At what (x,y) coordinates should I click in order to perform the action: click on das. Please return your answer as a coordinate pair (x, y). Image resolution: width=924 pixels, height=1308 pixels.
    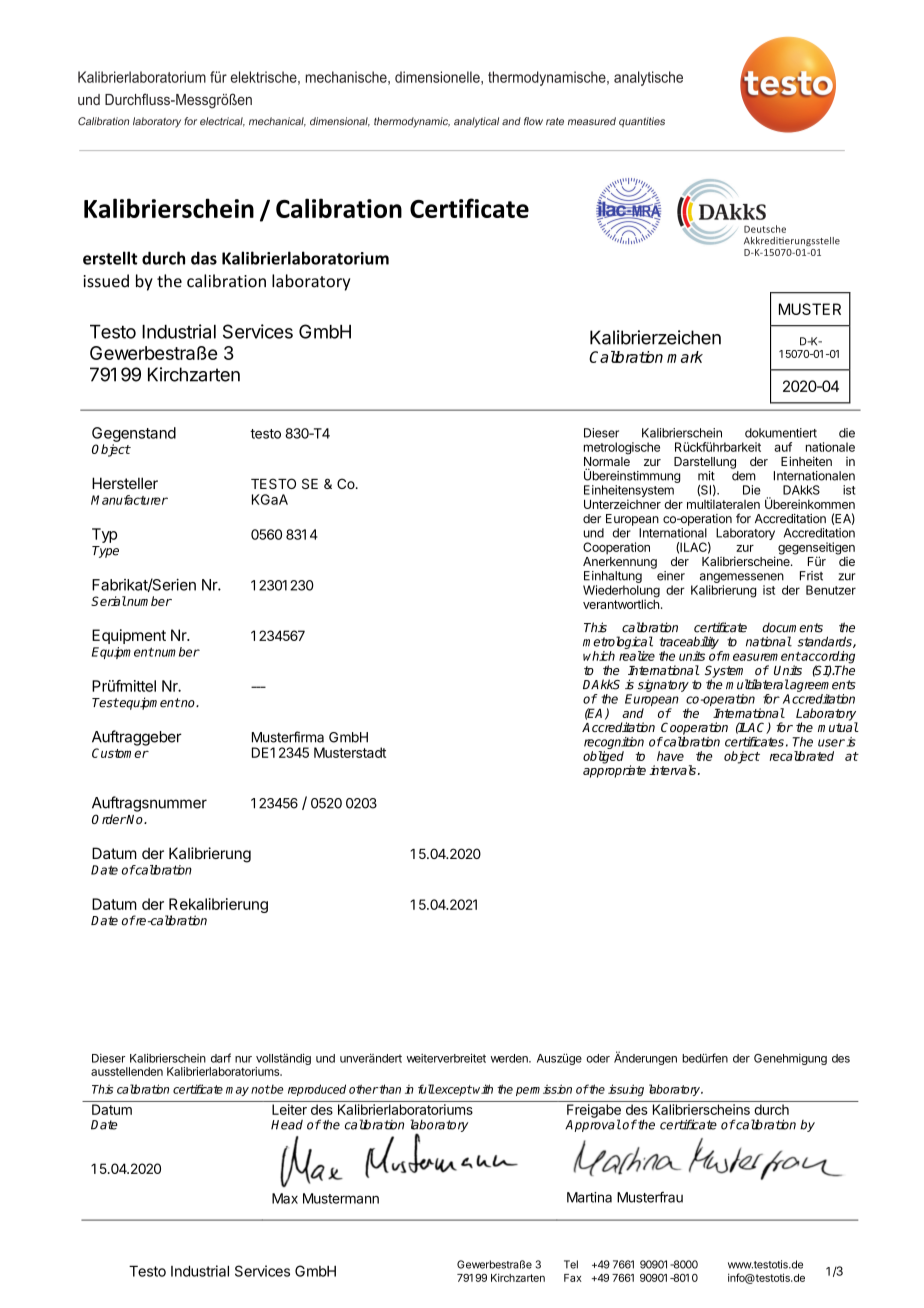
    Looking at the image, I should click on (204, 258).
